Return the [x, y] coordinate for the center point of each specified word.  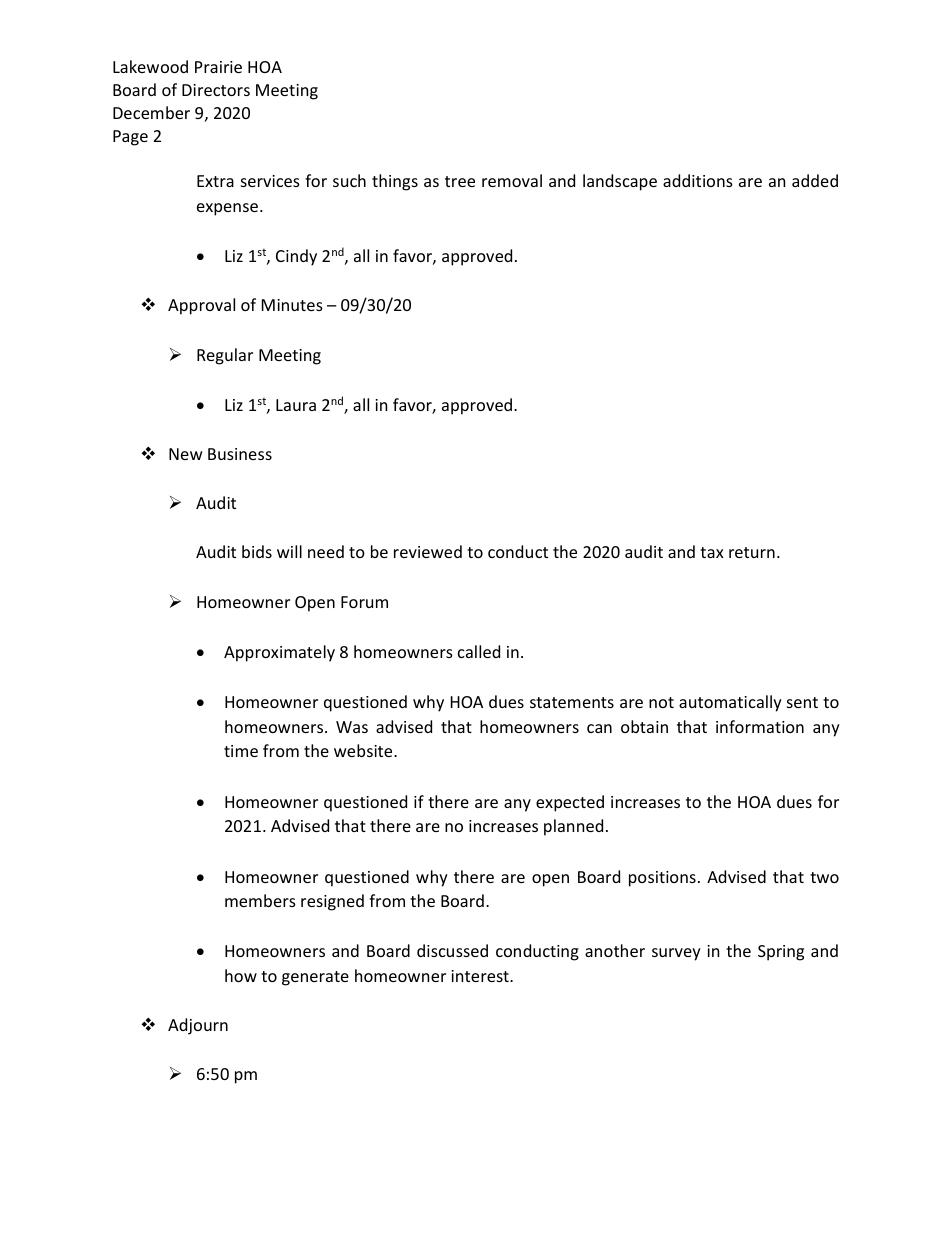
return [752, 552]
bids [257, 551]
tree [460, 181]
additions [698, 180]
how [241, 975]
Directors [216, 90]
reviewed [428, 551]
